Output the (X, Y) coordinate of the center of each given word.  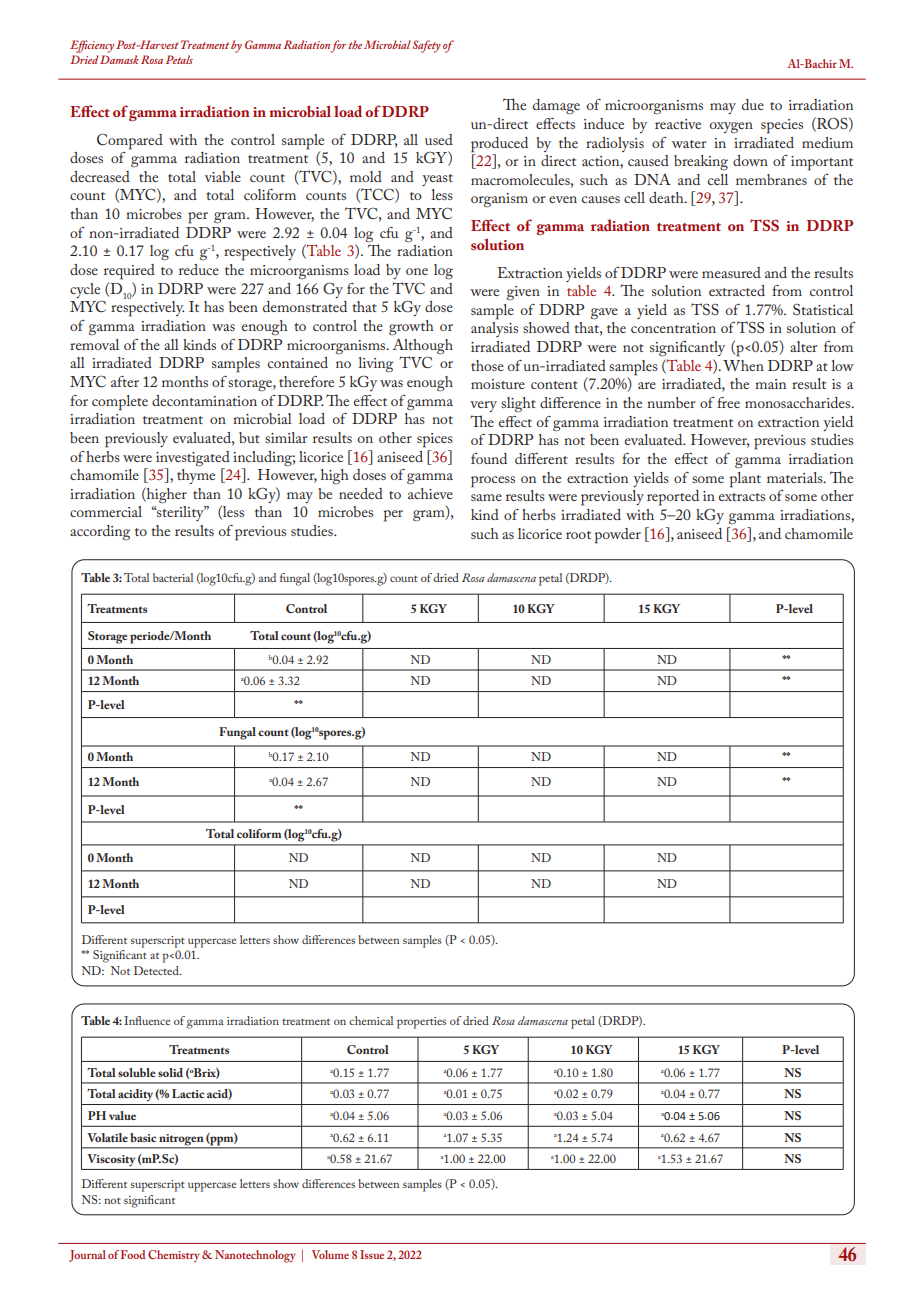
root (578, 535)
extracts (742, 497)
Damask (119, 59)
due (753, 104)
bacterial (173, 577)
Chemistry (174, 1256)
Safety (426, 46)
